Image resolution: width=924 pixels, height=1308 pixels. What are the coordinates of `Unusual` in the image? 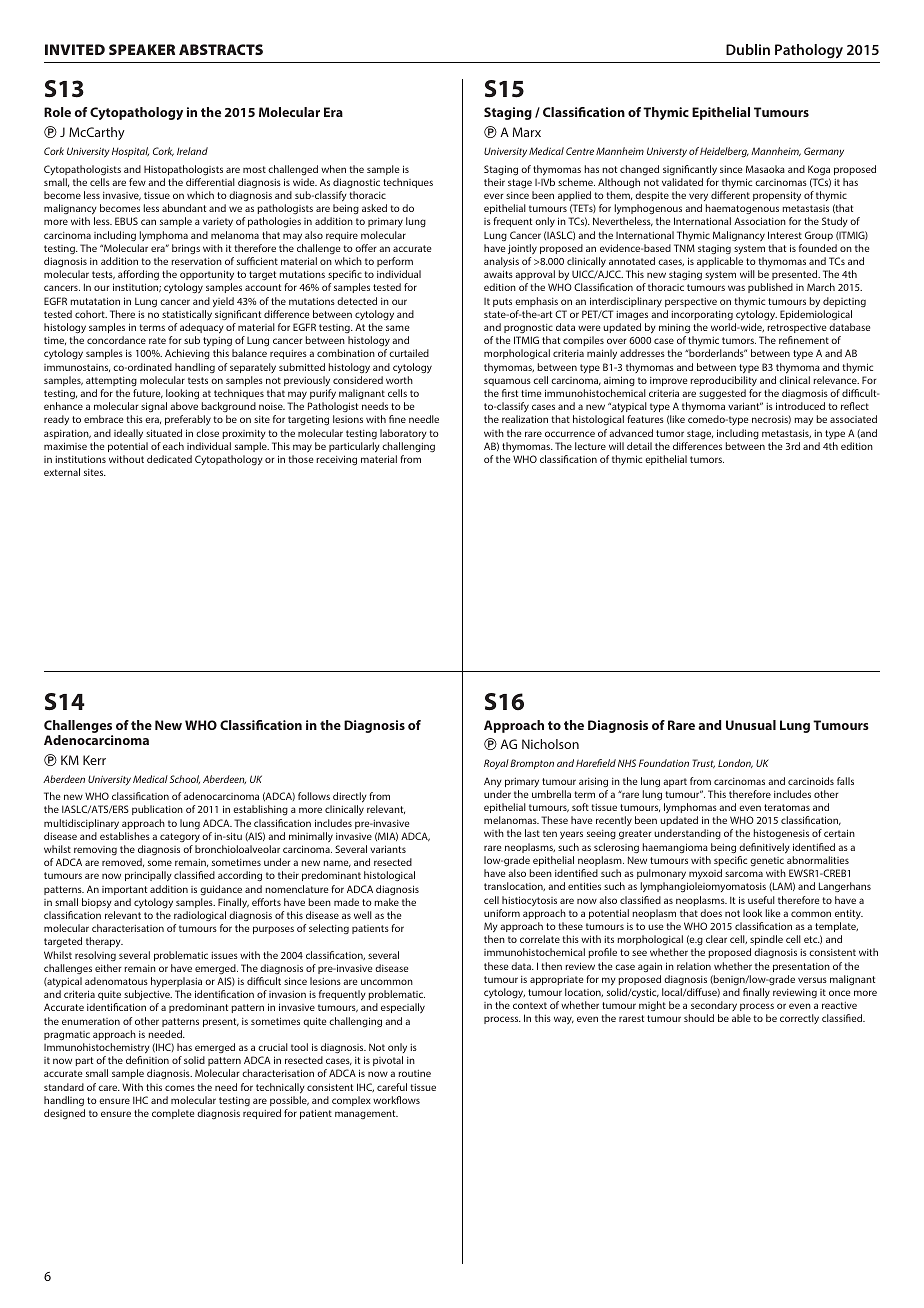 It's located at (751, 725).
